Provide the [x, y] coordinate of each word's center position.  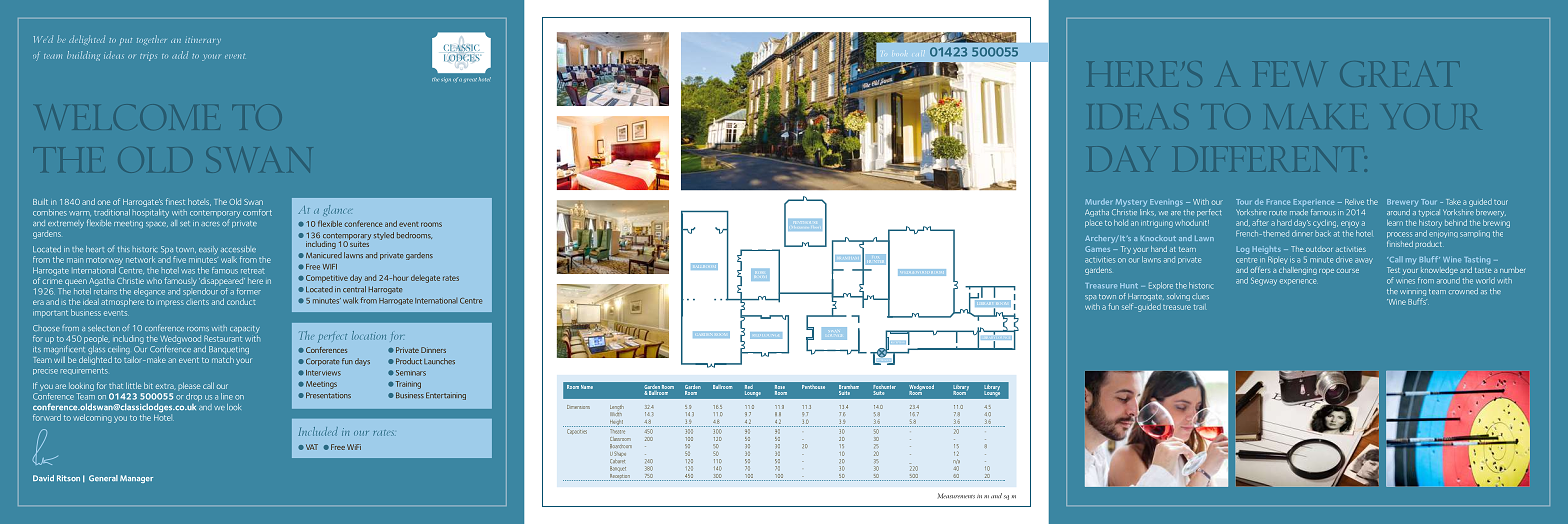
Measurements [956, 496]
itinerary [203, 40]
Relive [1354, 202]
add [180, 55]
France [1278, 202]
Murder [1099, 202]
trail [1199, 307]
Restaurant [223, 338]
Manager [136, 479]
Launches [439, 361]
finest [175, 201]
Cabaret [617, 461]
